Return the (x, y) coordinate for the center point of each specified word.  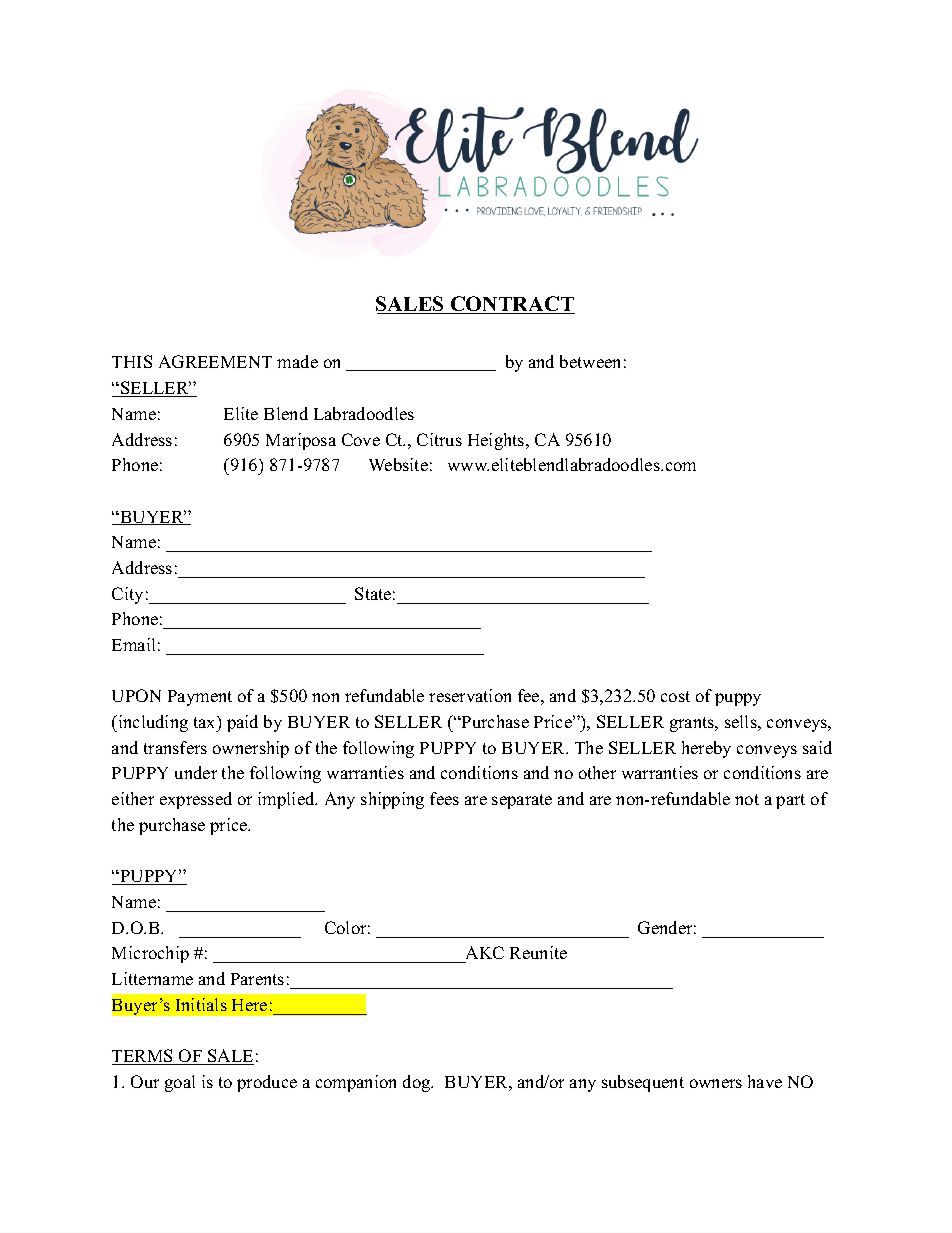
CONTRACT (511, 305)
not (747, 799)
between (590, 361)
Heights (497, 441)
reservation (470, 695)
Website (398, 464)
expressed (196, 800)
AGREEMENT (215, 361)
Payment (200, 698)
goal (180, 1083)
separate (522, 801)
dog (418, 1083)
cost (675, 696)
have (765, 1081)
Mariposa (301, 441)
